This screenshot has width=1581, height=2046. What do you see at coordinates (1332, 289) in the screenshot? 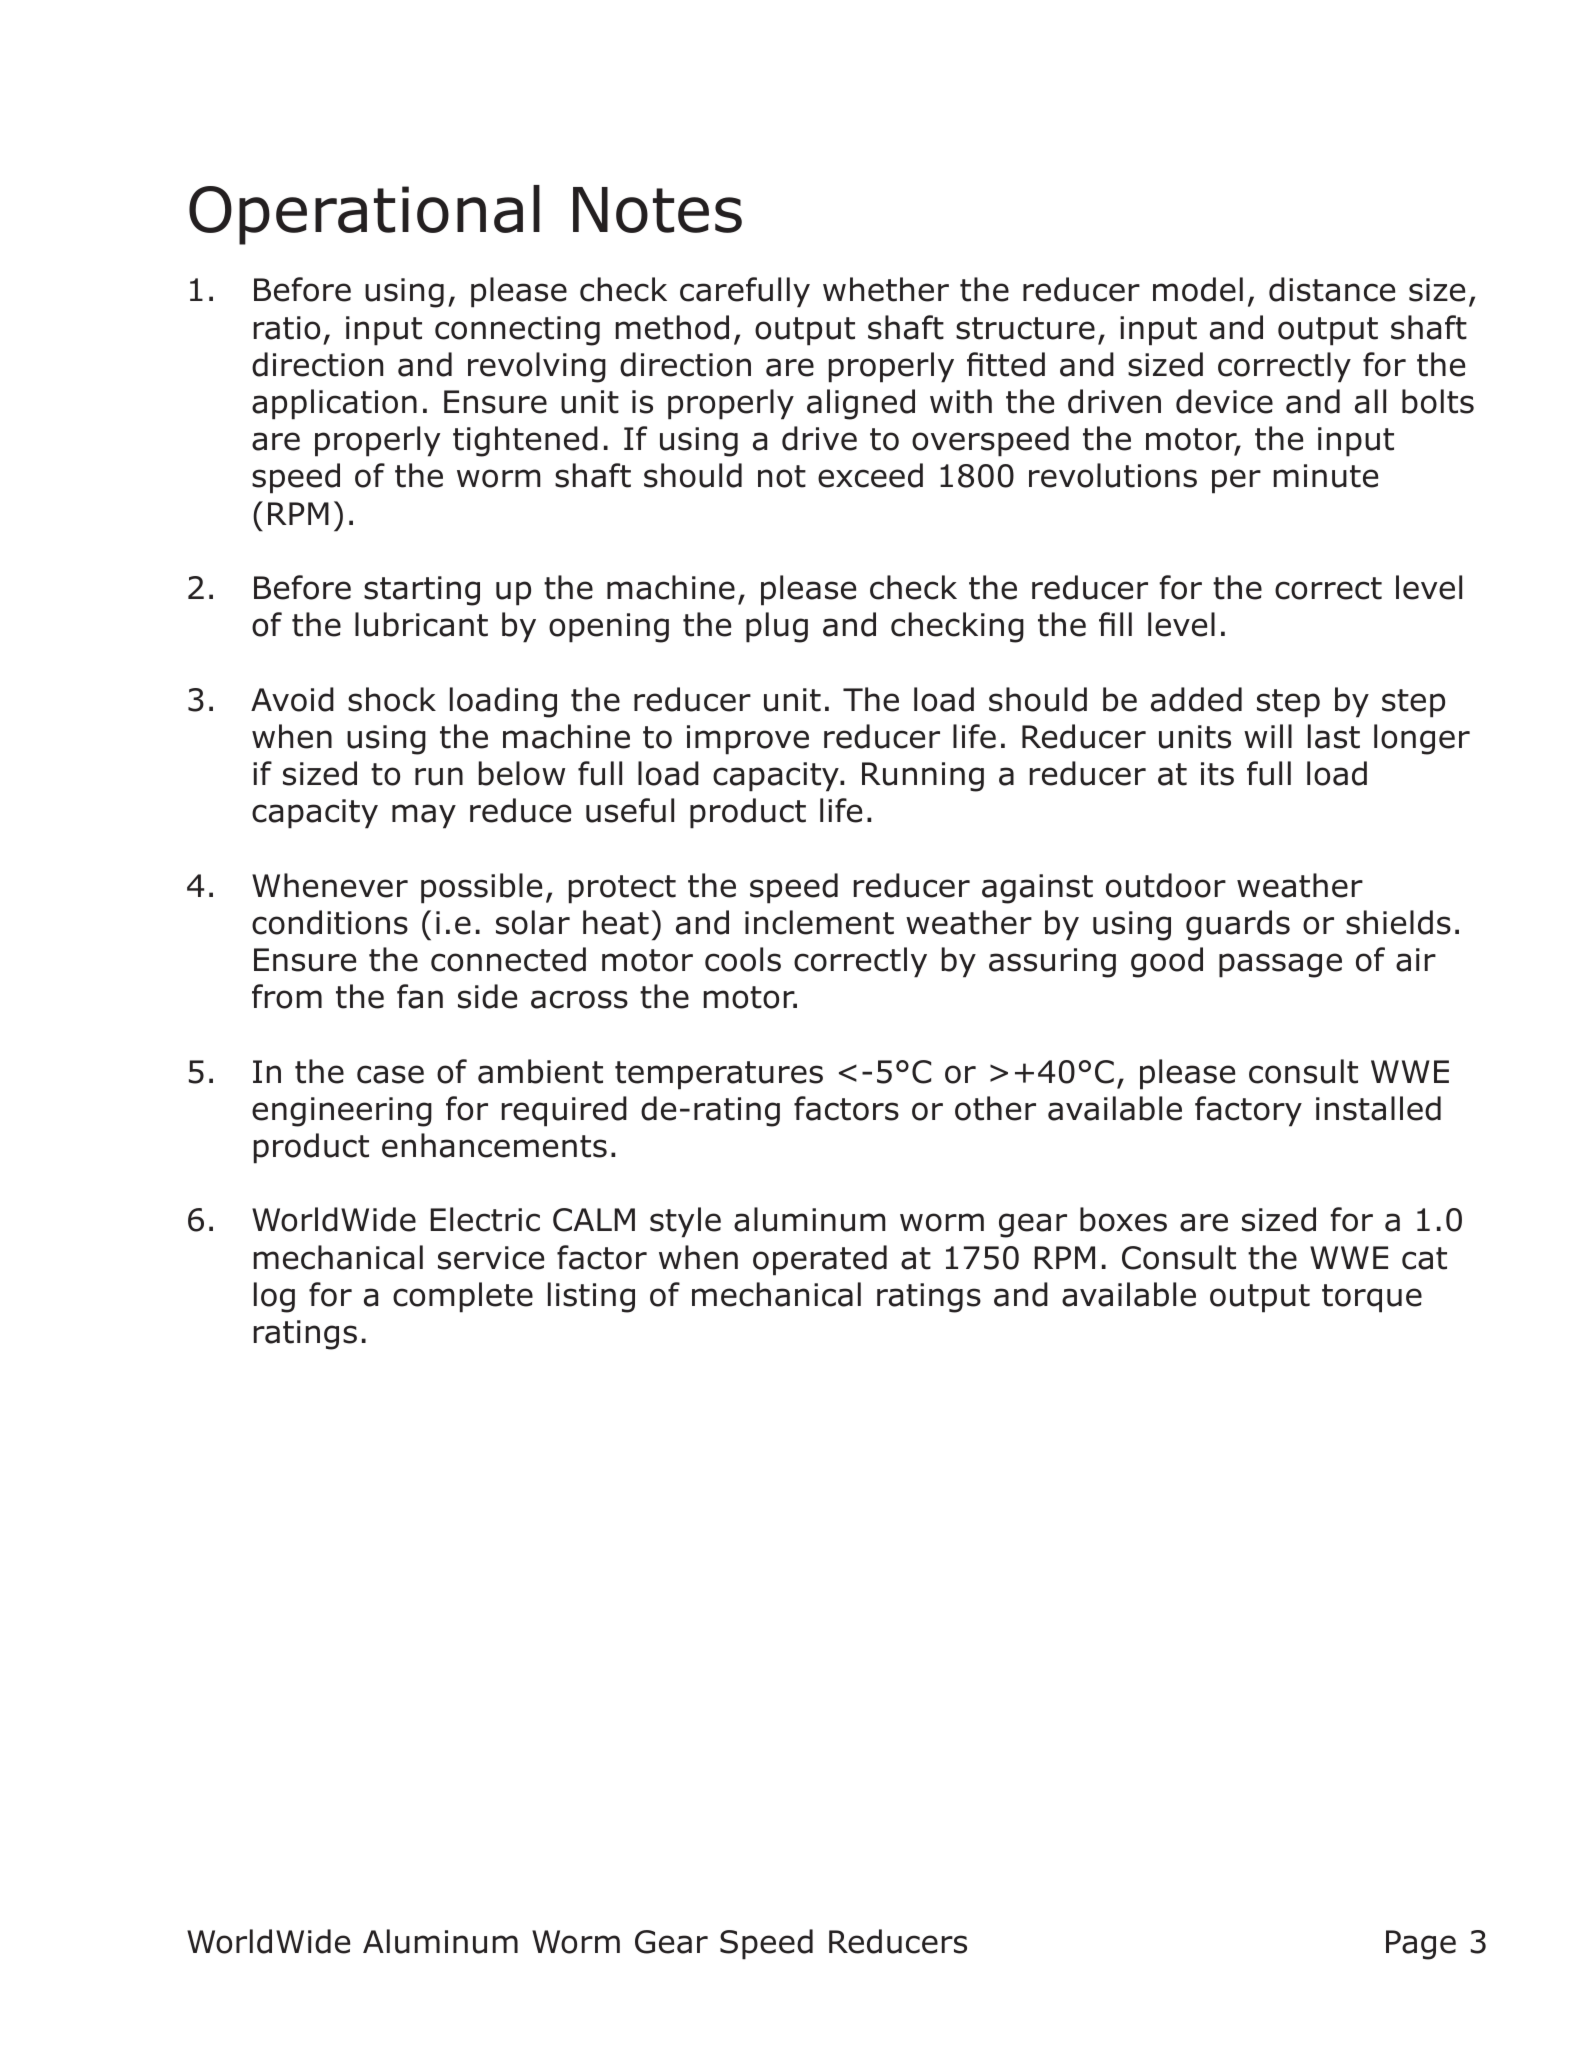
I see `distance` at bounding box center [1332, 289].
